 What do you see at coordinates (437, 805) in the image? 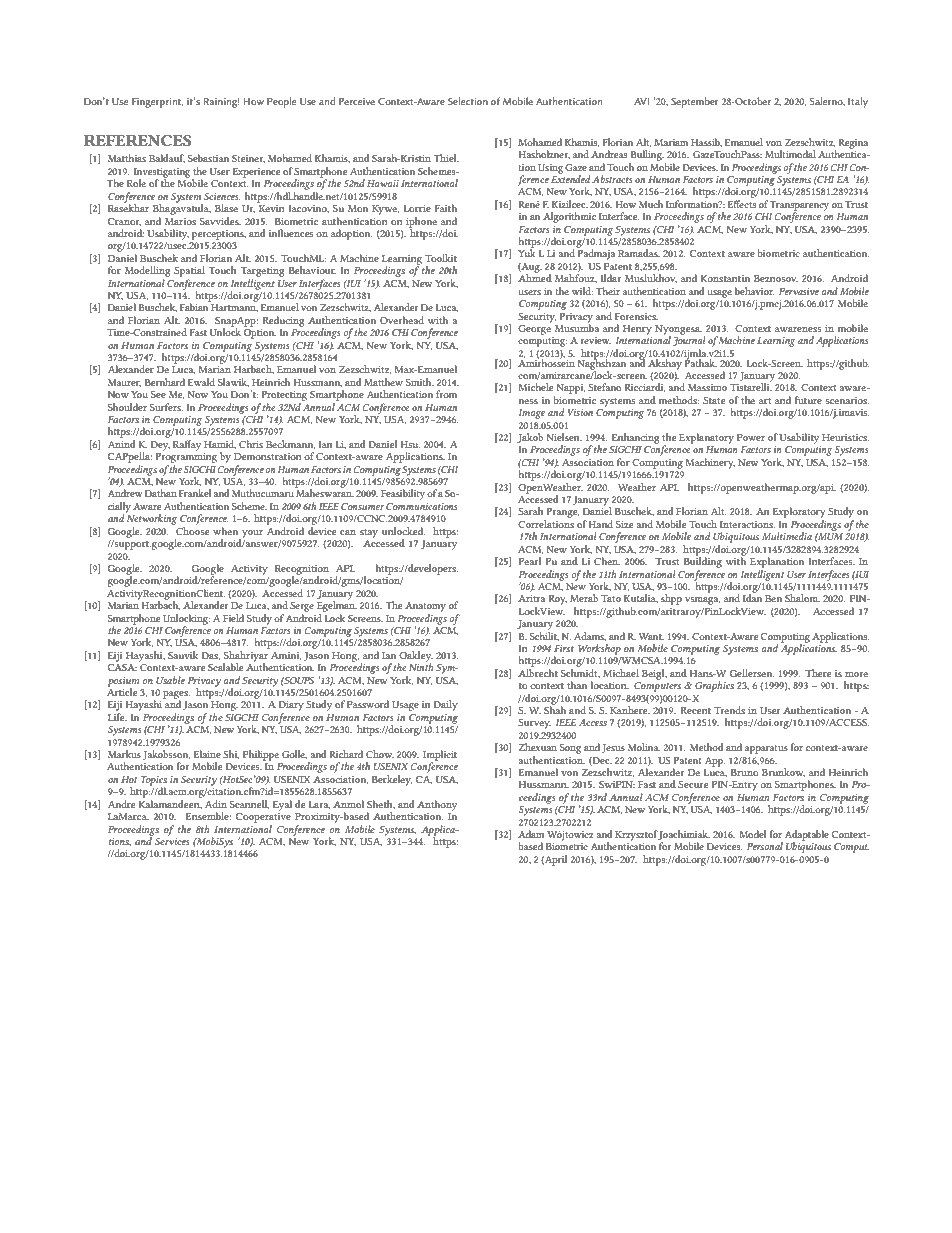
I see `Anthony` at bounding box center [437, 805].
